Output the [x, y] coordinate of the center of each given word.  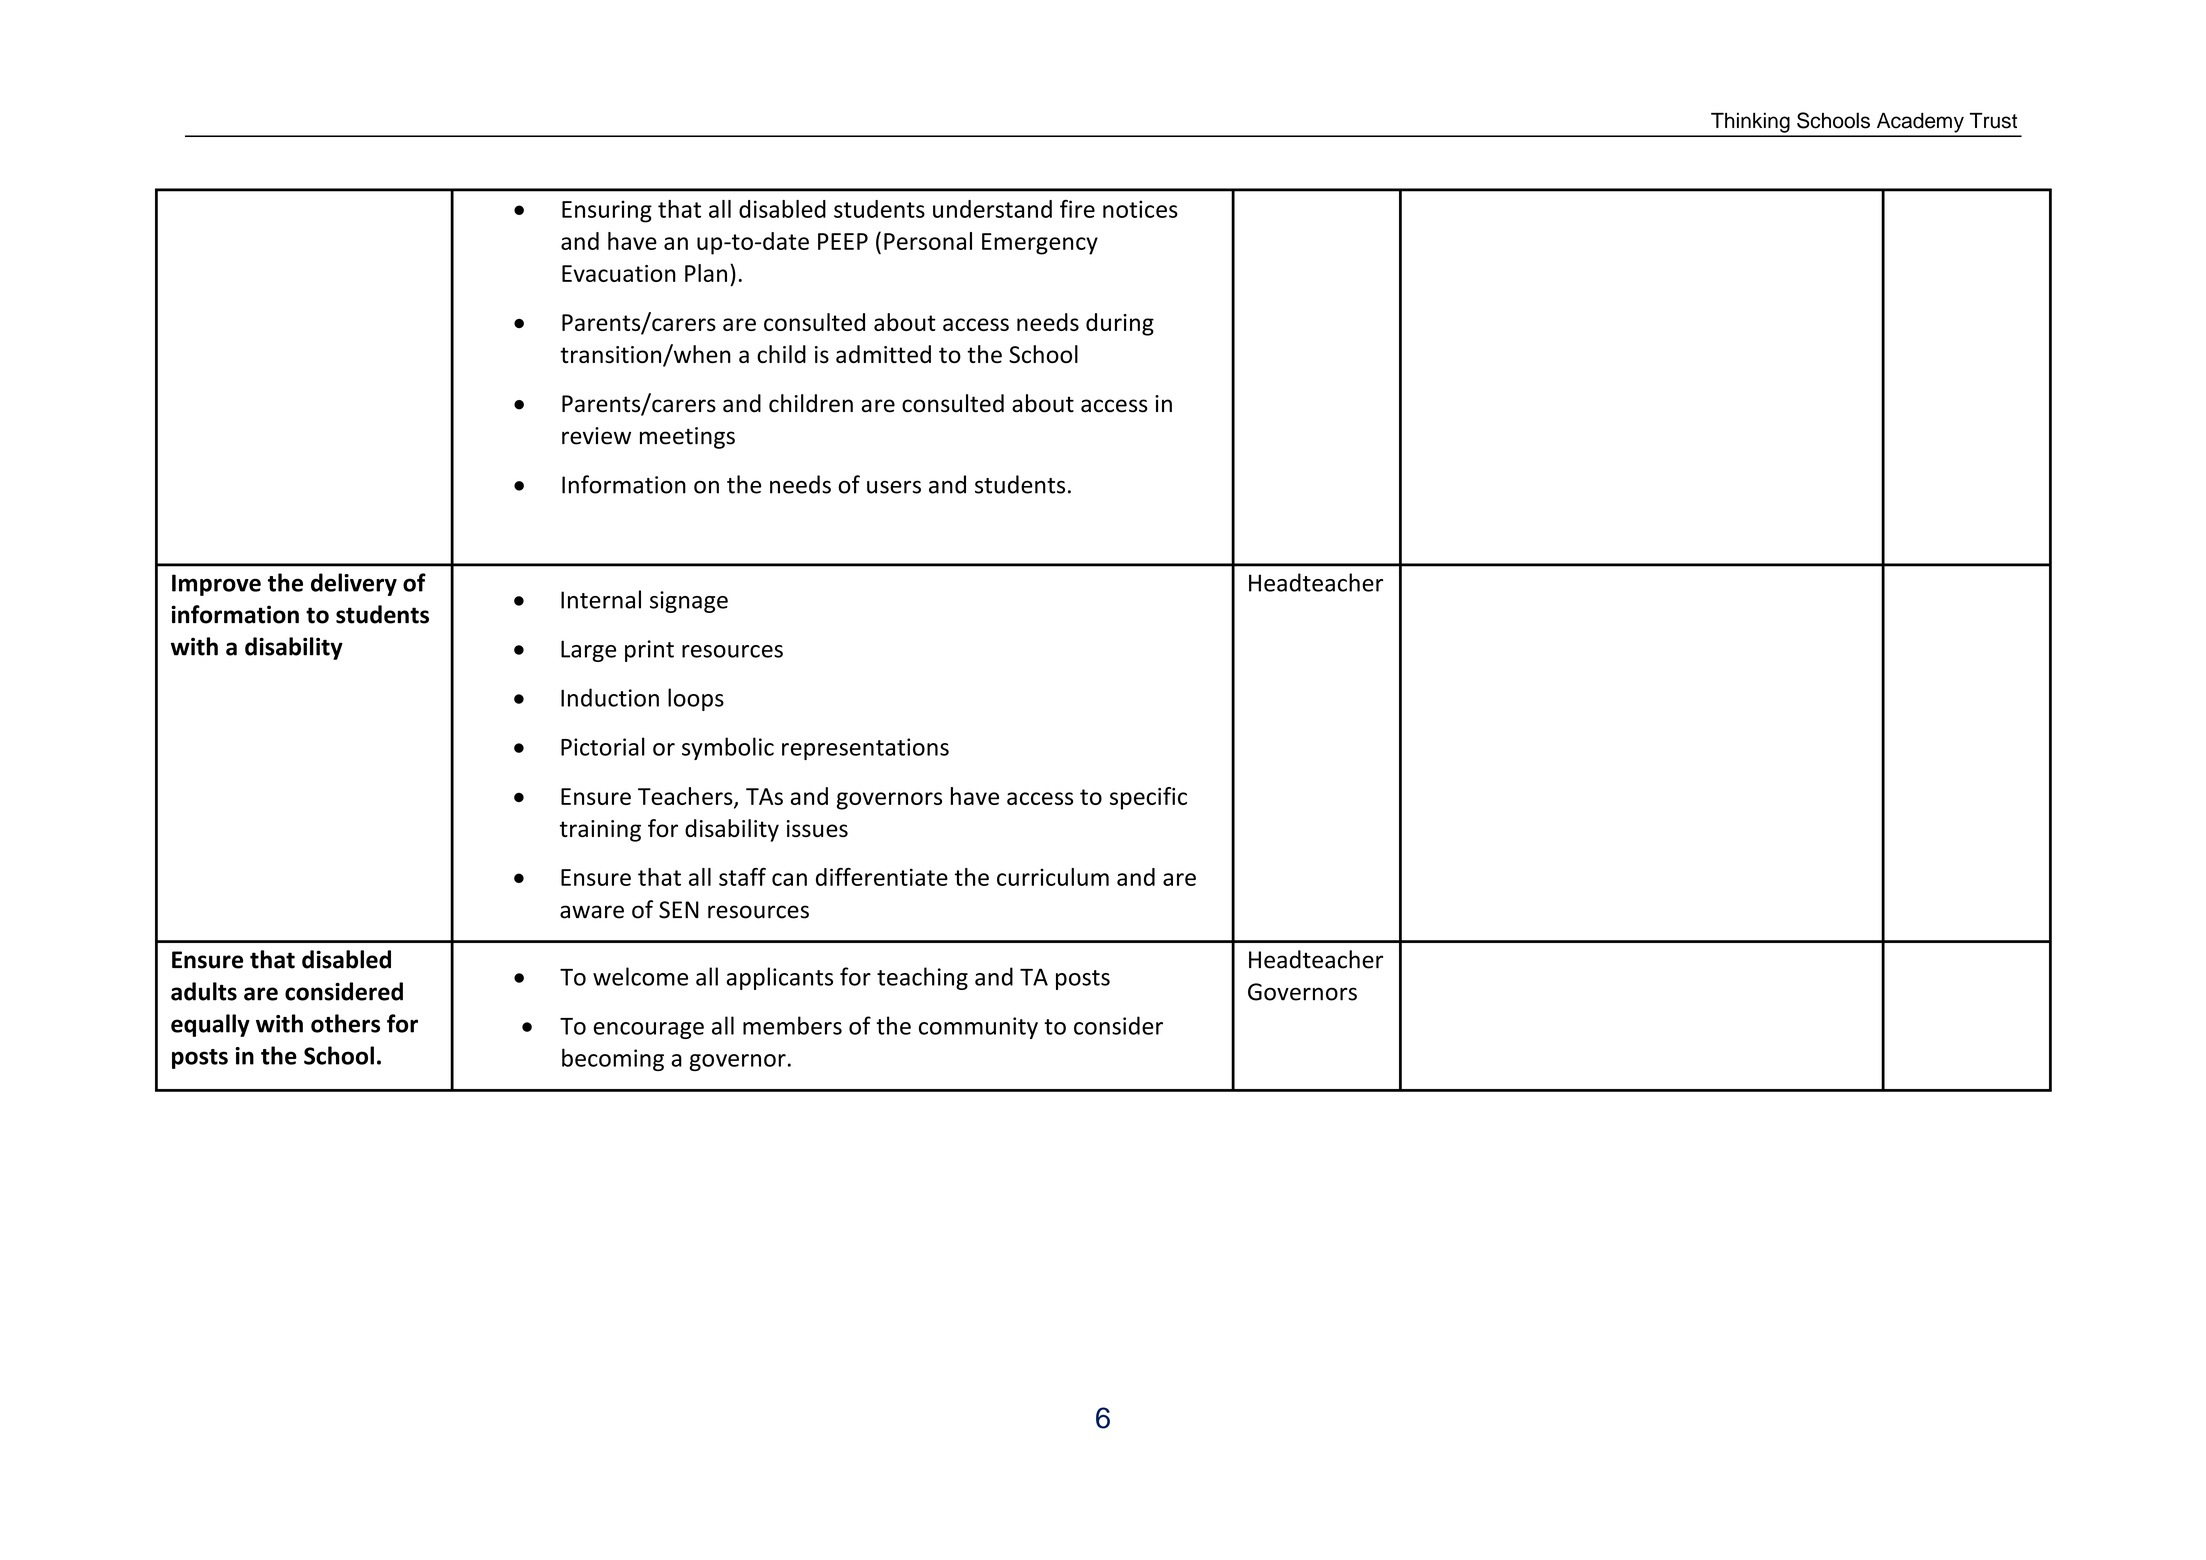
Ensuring [607, 211]
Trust [1993, 121]
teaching [922, 978]
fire [1077, 209]
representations [865, 749]
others [345, 1023]
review [596, 436]
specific [1148, 798]
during [1120, 324]
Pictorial [603, 746]
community [978, 1028]
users [894, 487]
